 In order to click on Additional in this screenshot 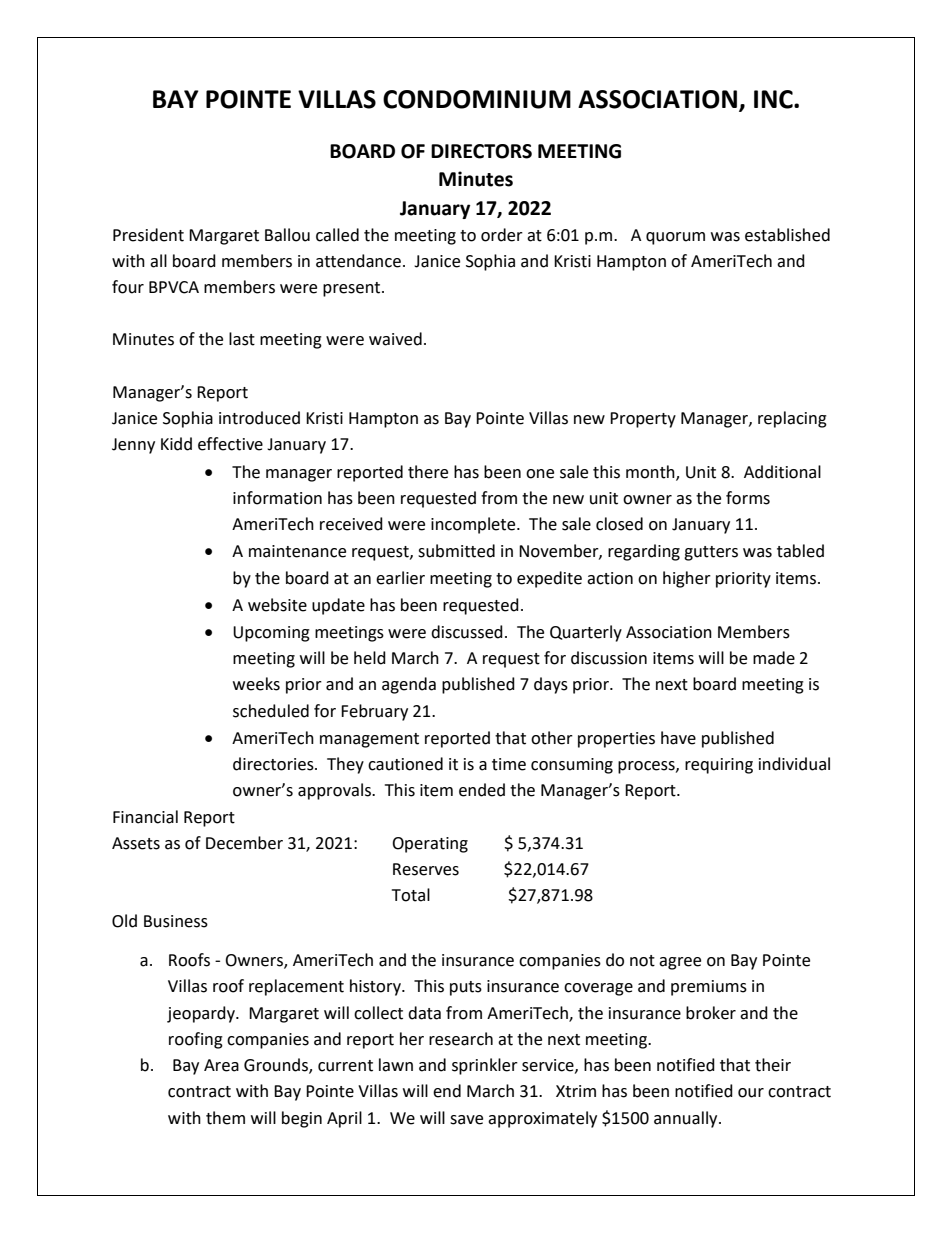, I will do `click(782, 472)`.
